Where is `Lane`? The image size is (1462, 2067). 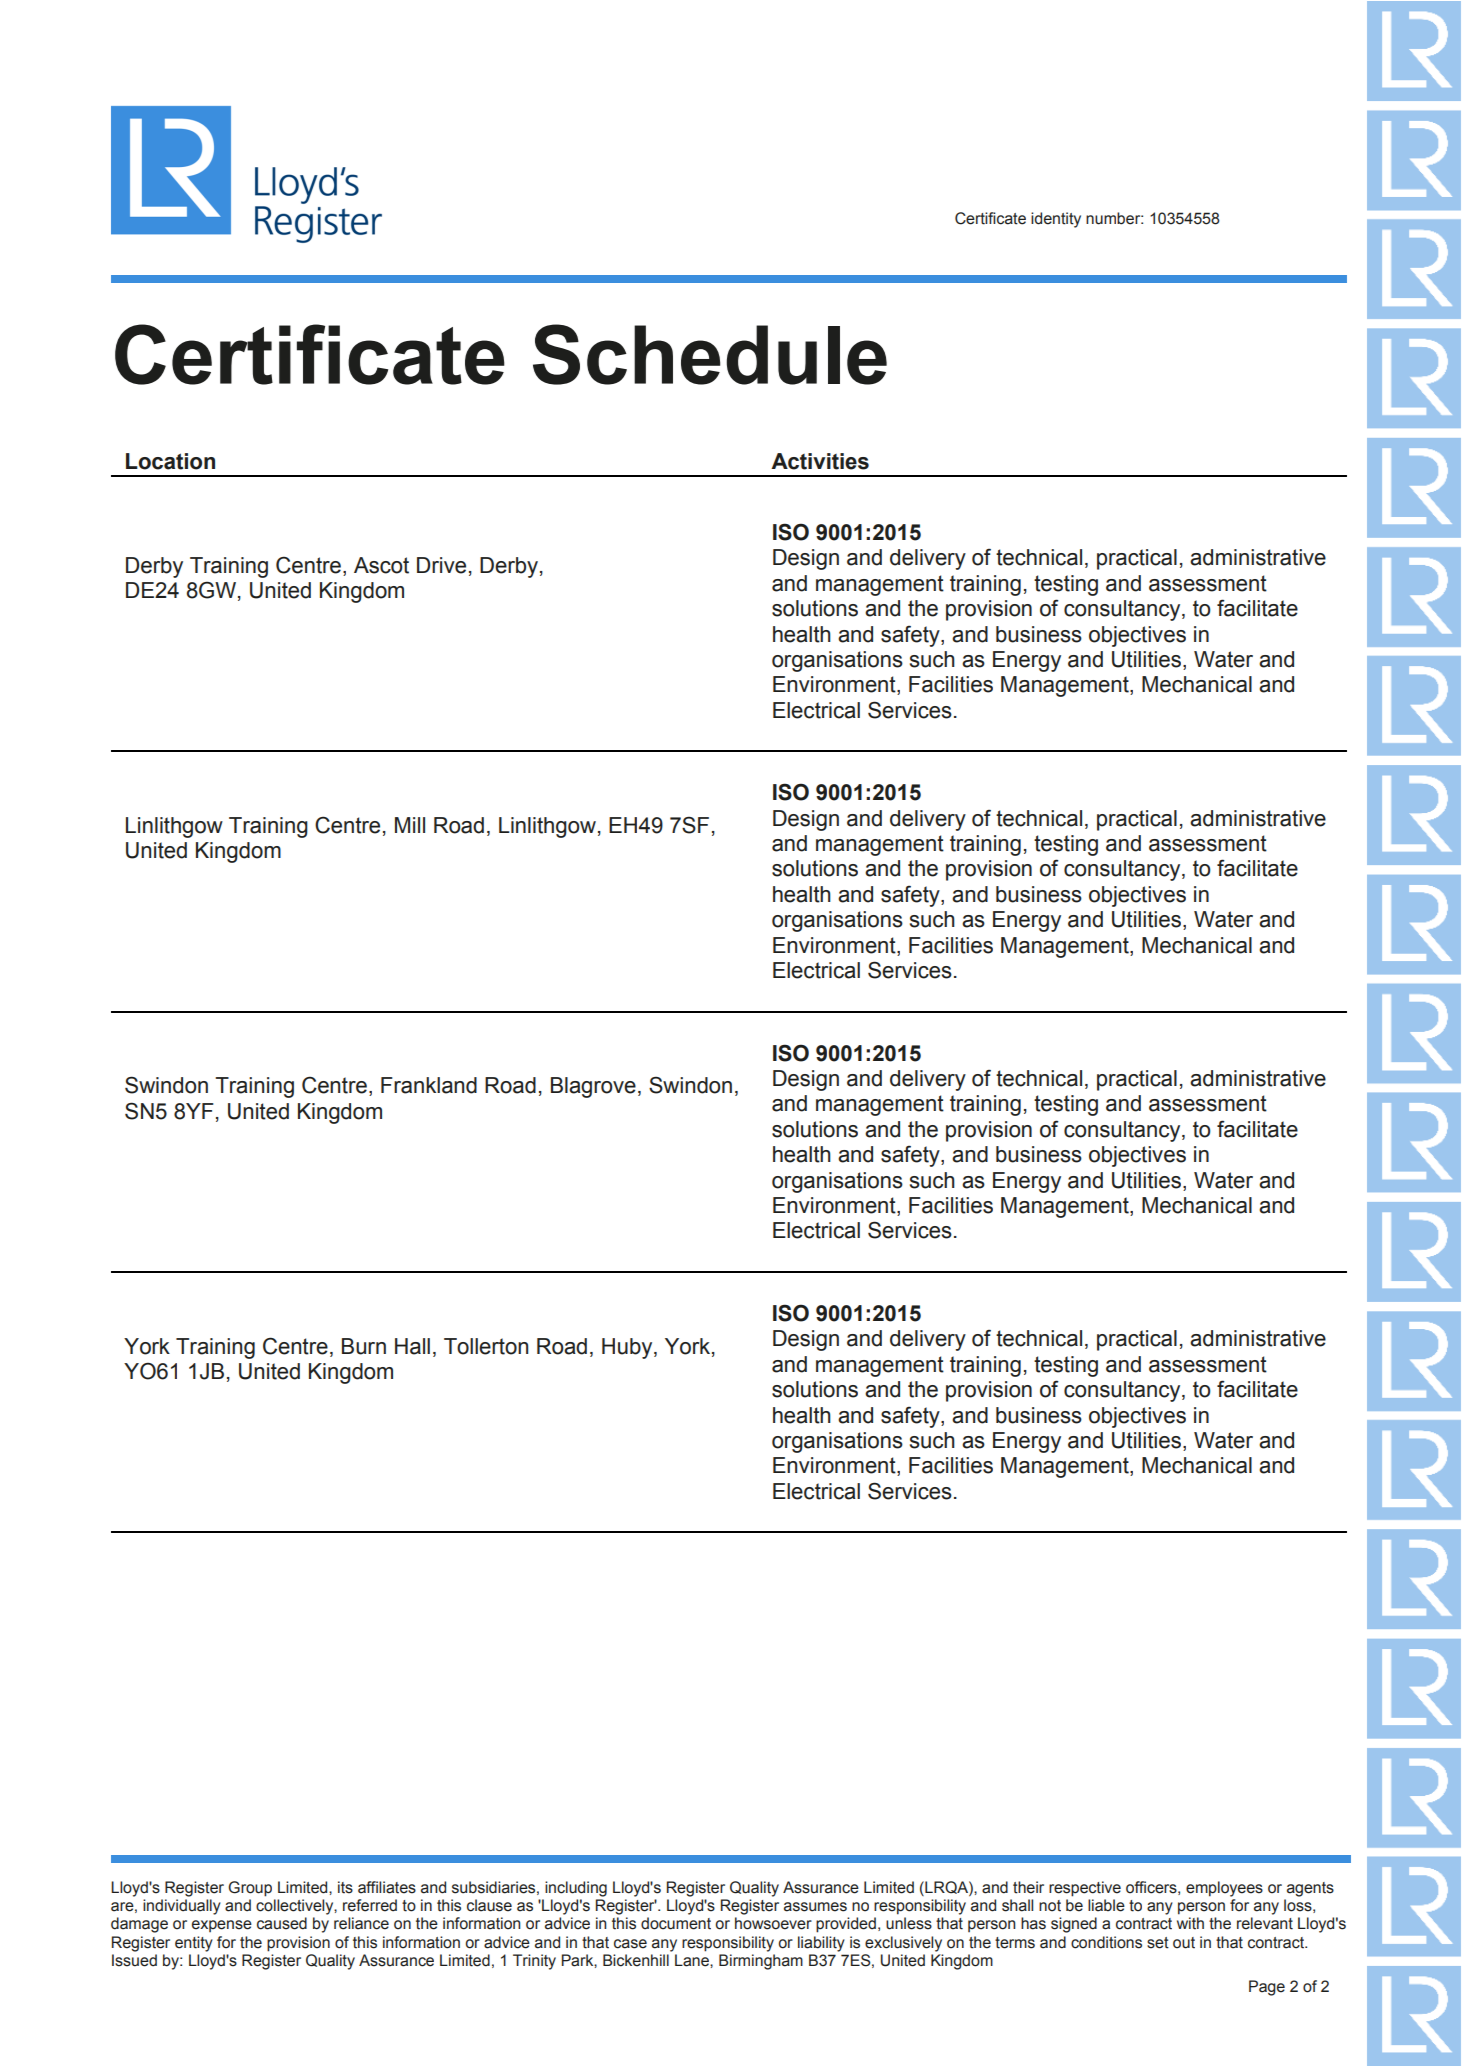 Lane is located at coordinates (693, 1960).
